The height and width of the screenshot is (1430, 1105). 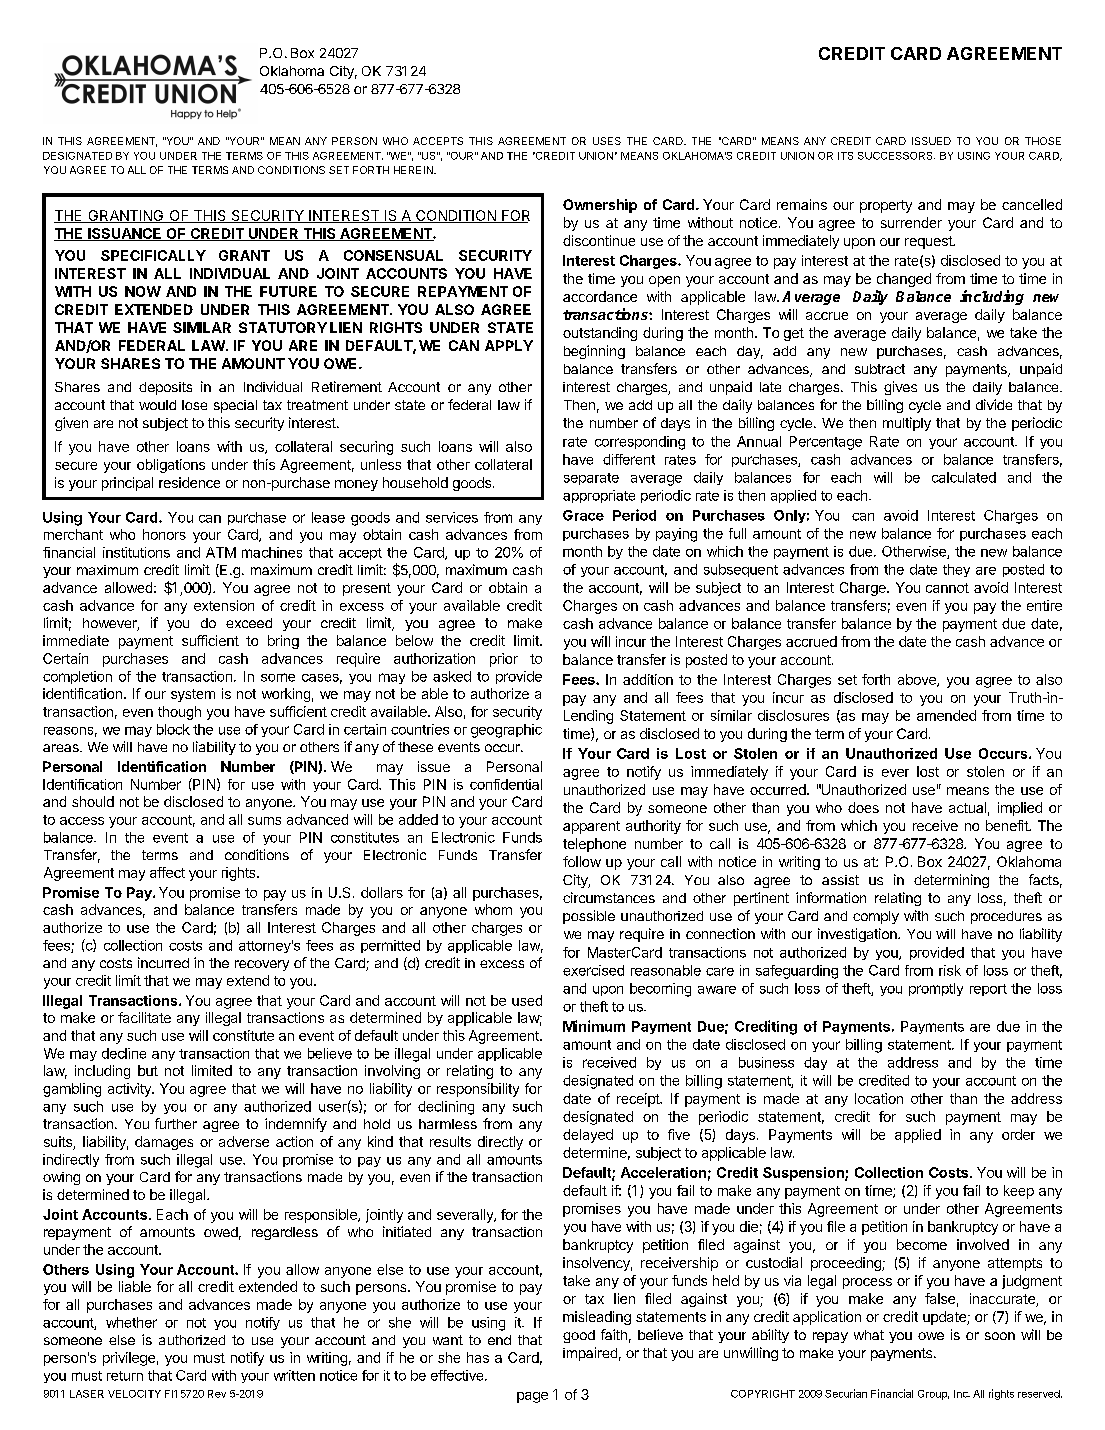 I want to click on recovery, so click(x=262, y=965).
